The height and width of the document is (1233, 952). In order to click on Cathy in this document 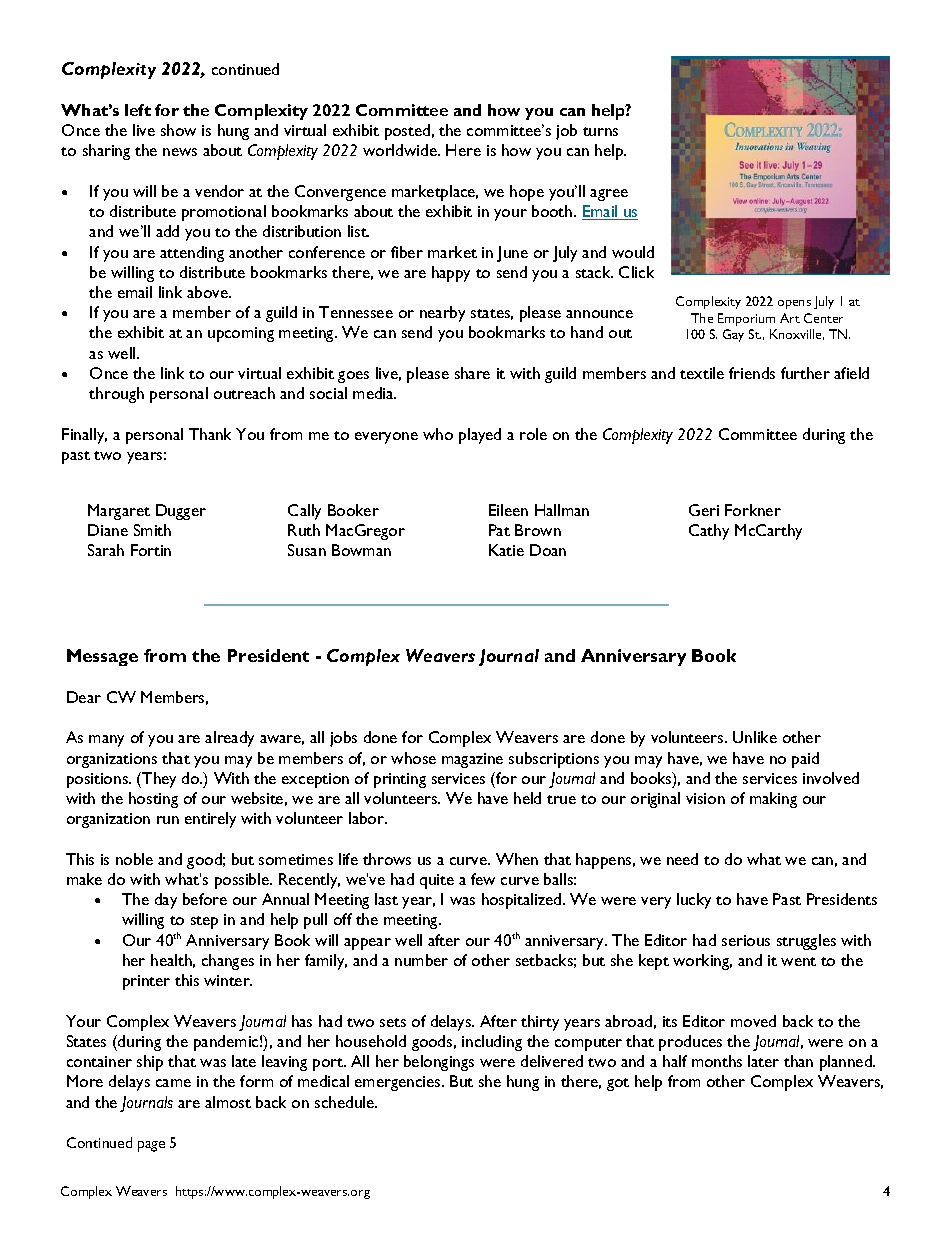, I will do `click(709, 532)`.
